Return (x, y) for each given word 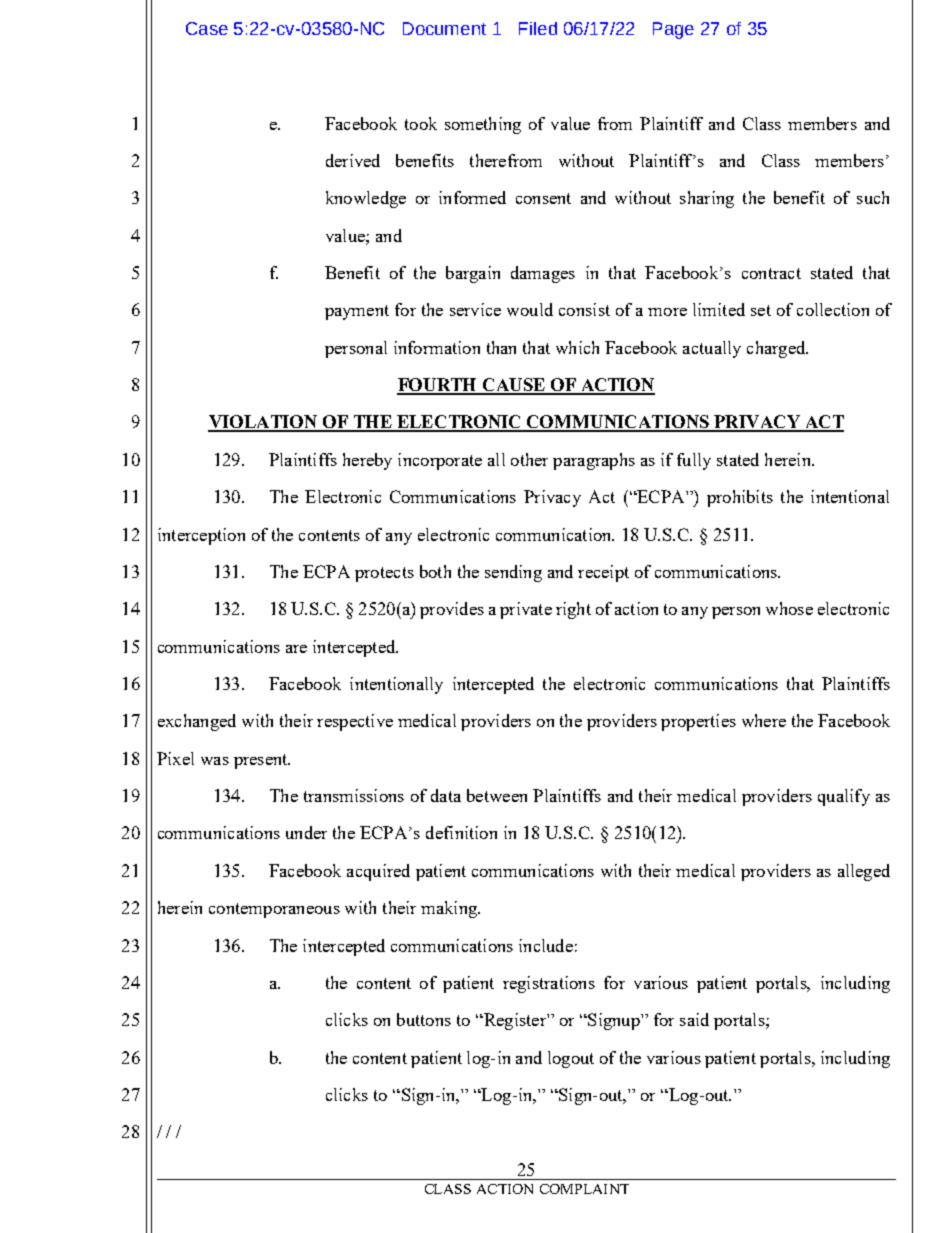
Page (673, 30)
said (694, 1019)
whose (789, 608)
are (296, 649)
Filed (538, 28)
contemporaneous (274, 910)
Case (207, 28)
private (526, 610)
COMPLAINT (584, 1189)
